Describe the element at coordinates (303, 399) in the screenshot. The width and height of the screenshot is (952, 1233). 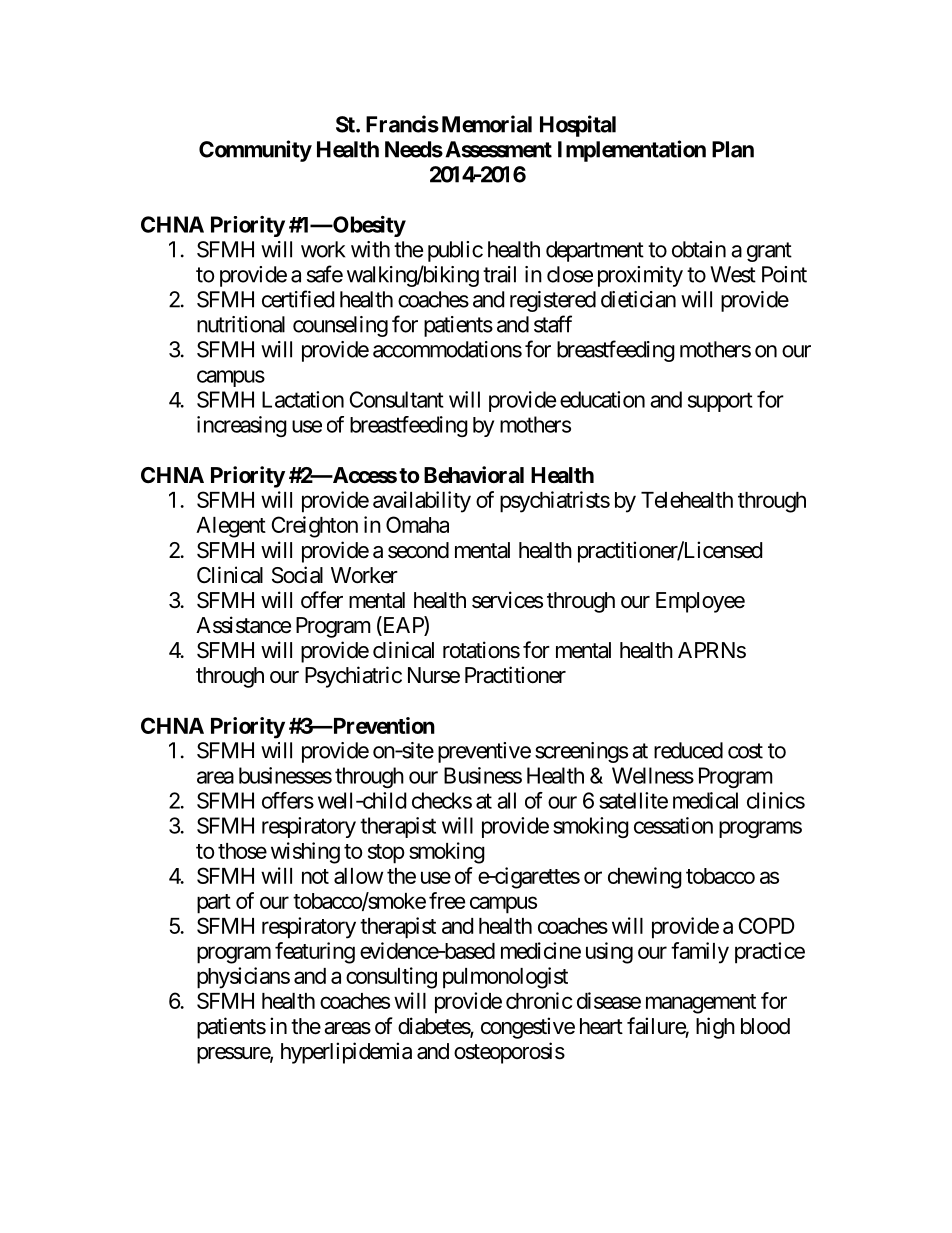
I see `Lactation` at that location.
